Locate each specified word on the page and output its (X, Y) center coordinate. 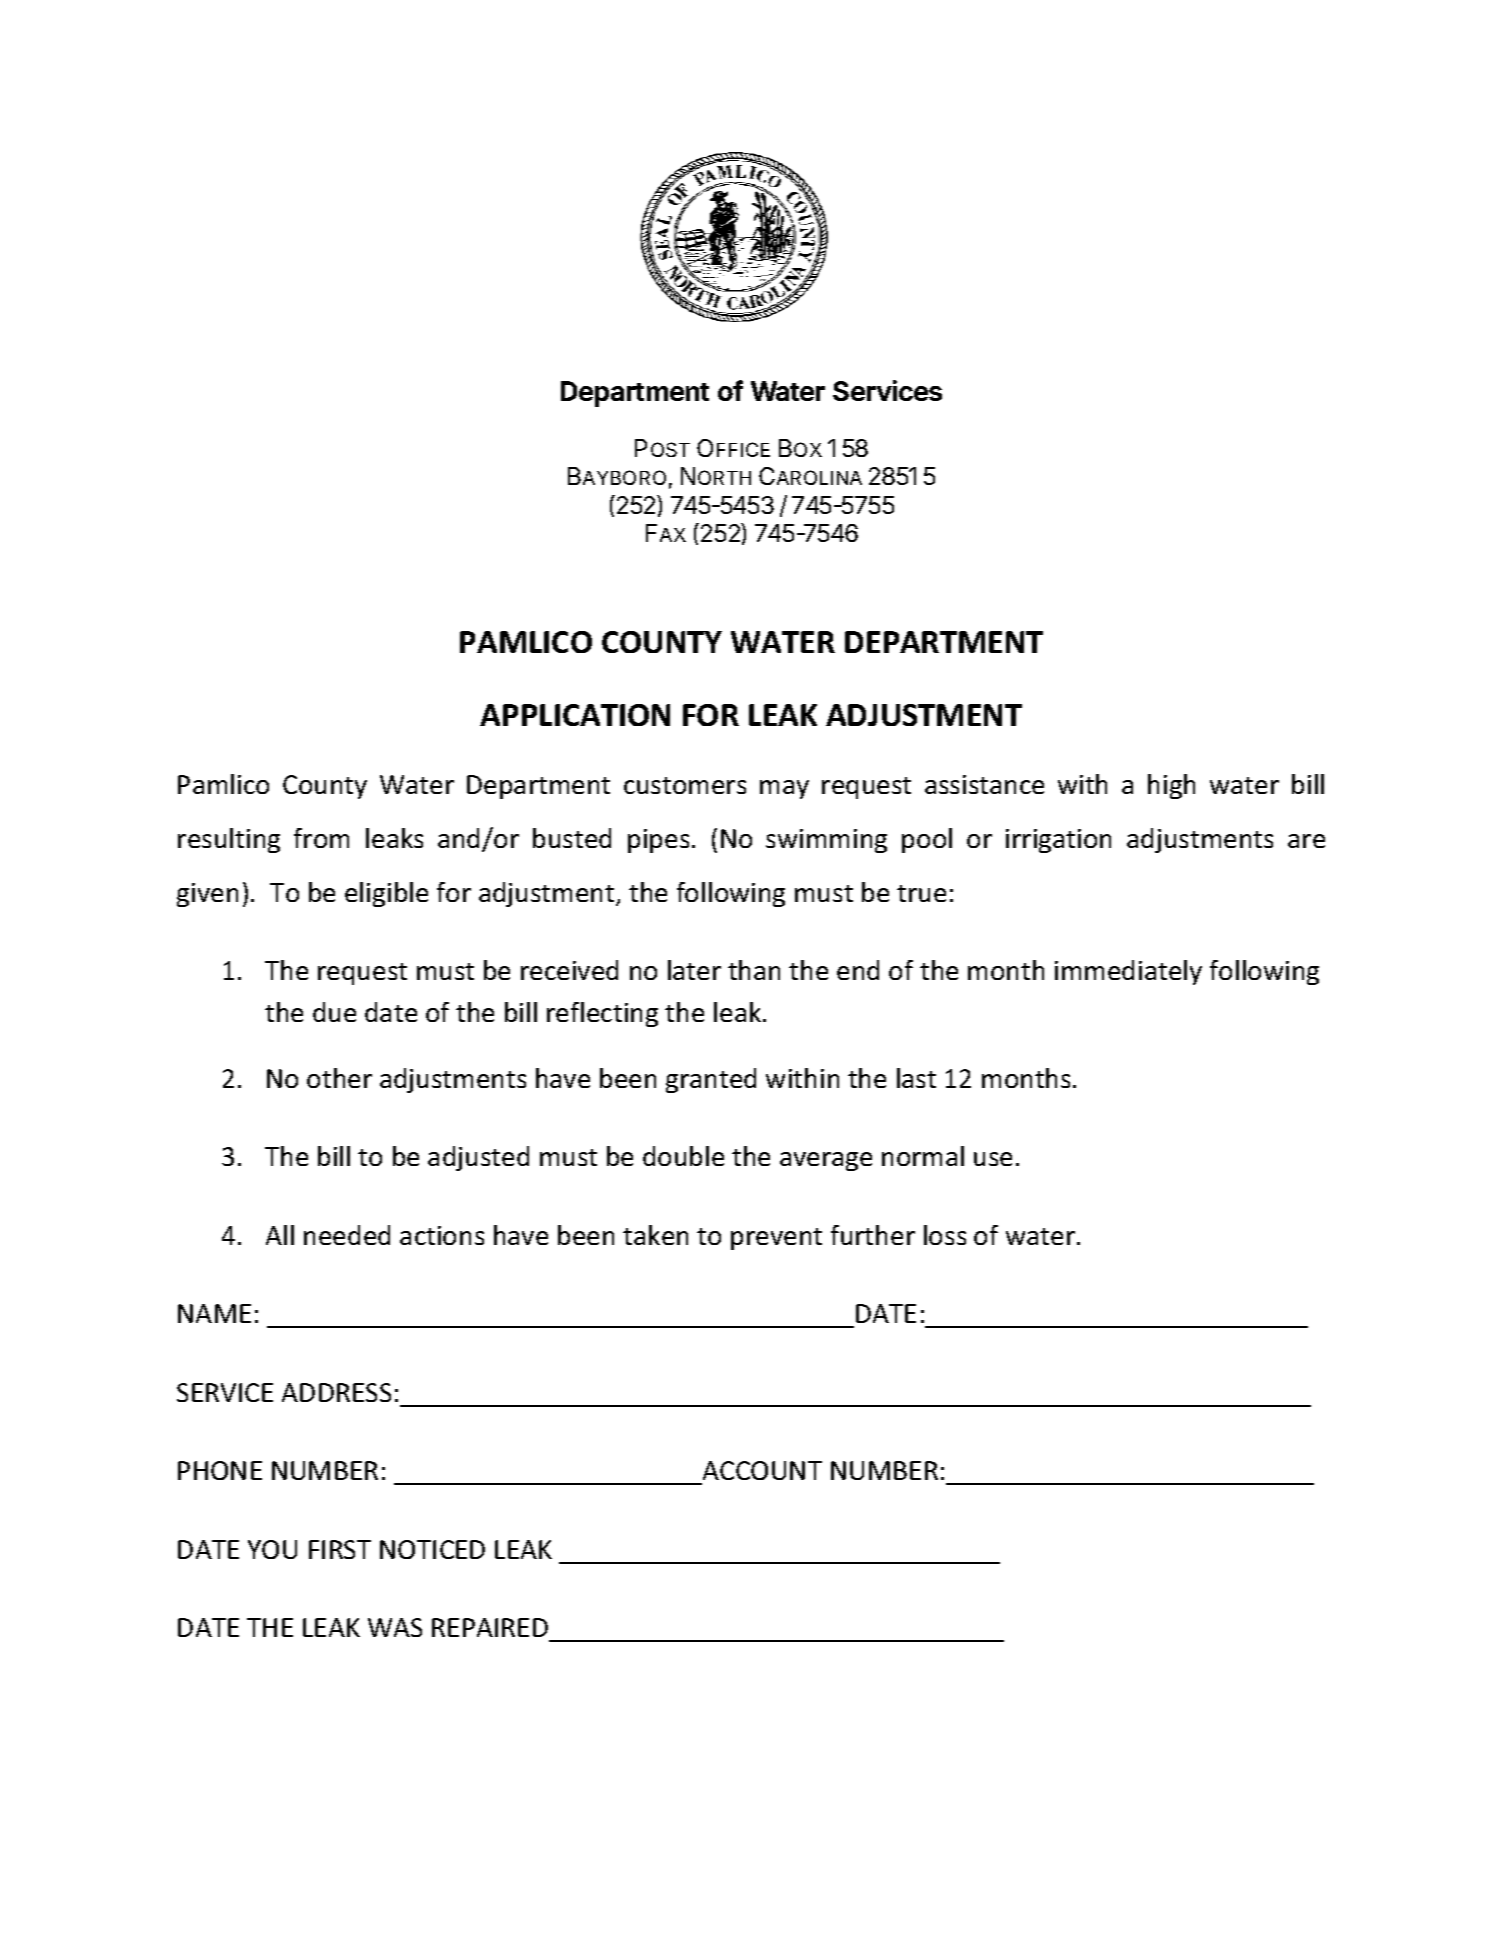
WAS (395, 1627)
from (321, 838)
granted (711, 1080)
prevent (776, 1239)
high (1171, 786)
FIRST (340, 1549)
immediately (1128, 972)
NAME (214, 1313)
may (784, 789)
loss (945, 1235)
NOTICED (432, 1549)
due (334, 1012)
